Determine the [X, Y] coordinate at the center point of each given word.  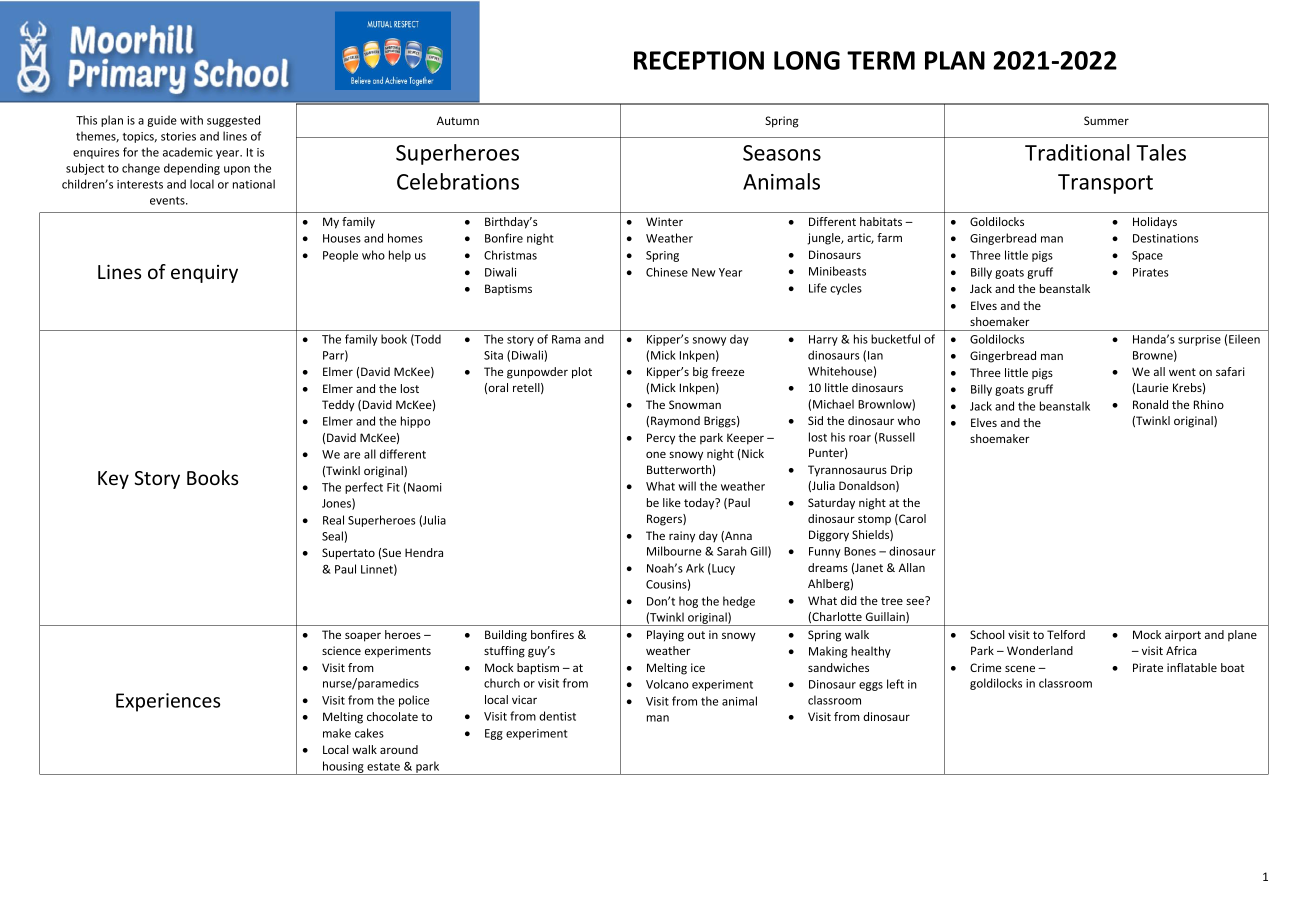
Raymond [675, 422]
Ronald [1150, 404]
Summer [1106, 120]
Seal [332, 536]
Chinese [667, 272]
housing [343, 768]
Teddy [338, 406]
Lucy [722, 569]
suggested [233, 121]
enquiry [204, 274]
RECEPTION [699, 60]
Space [1147, 256]
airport [1183, 635]
